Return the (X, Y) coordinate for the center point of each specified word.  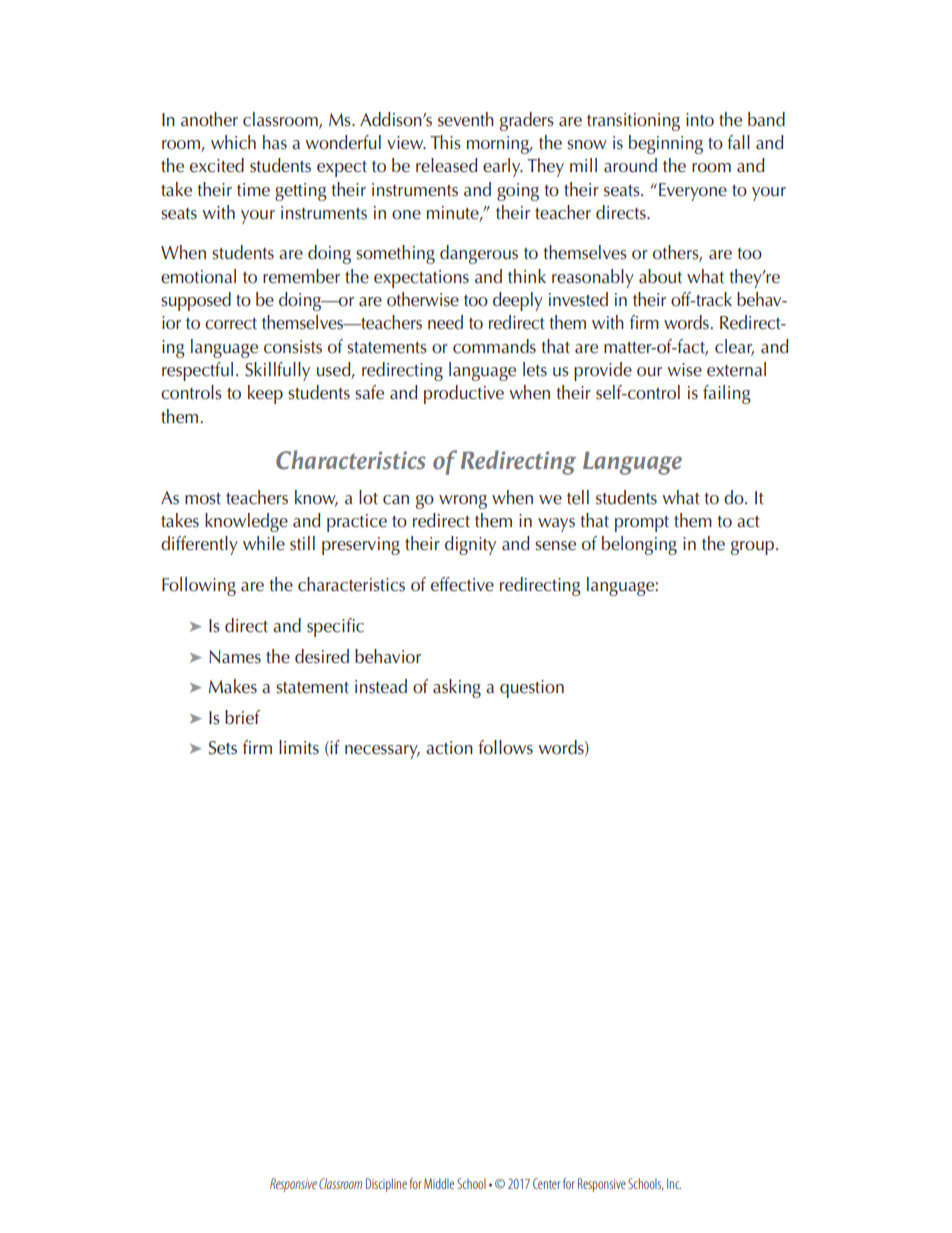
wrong (463, 502)
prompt (642, 524)
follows (505, 747)
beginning (666, 144)
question (532, 689)
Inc (674, 1183)
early (503, 167)
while (264, 543)
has (275, 142)
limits (299, 747)
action (449, 748)
